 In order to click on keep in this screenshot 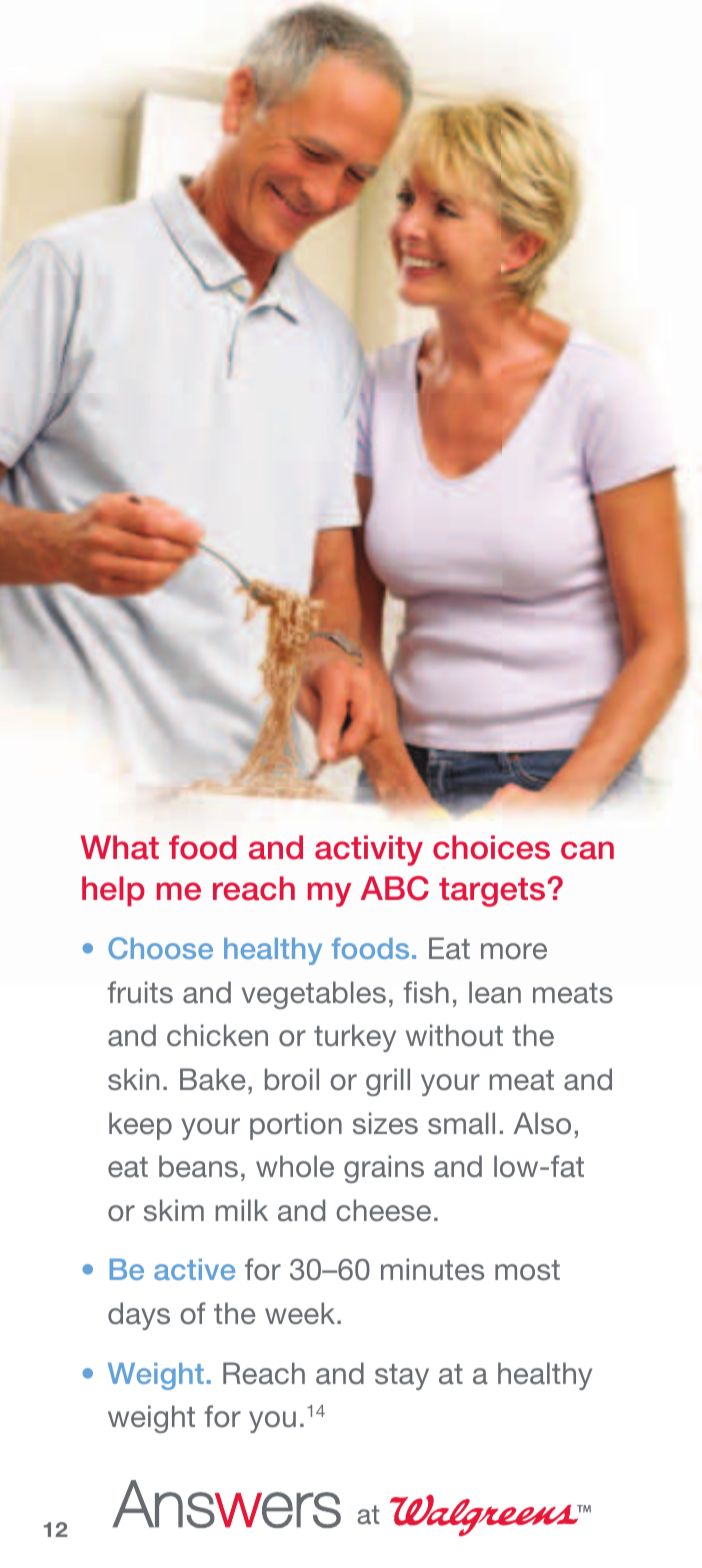, I will do `click(140, 1126)`.
